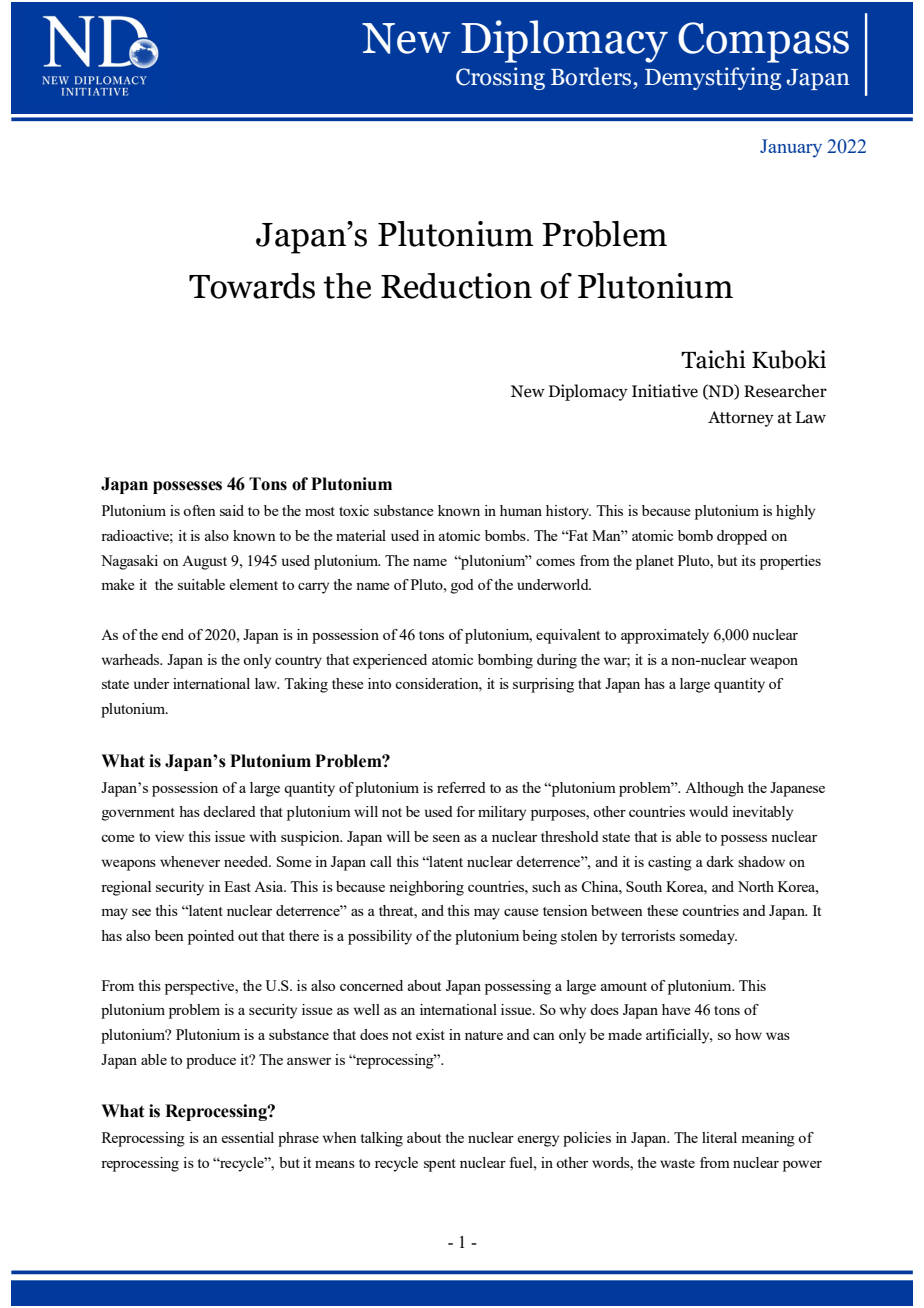 This screenshot has height=1308, width=924. I want to click on Demystifying, so click(713, 78).
